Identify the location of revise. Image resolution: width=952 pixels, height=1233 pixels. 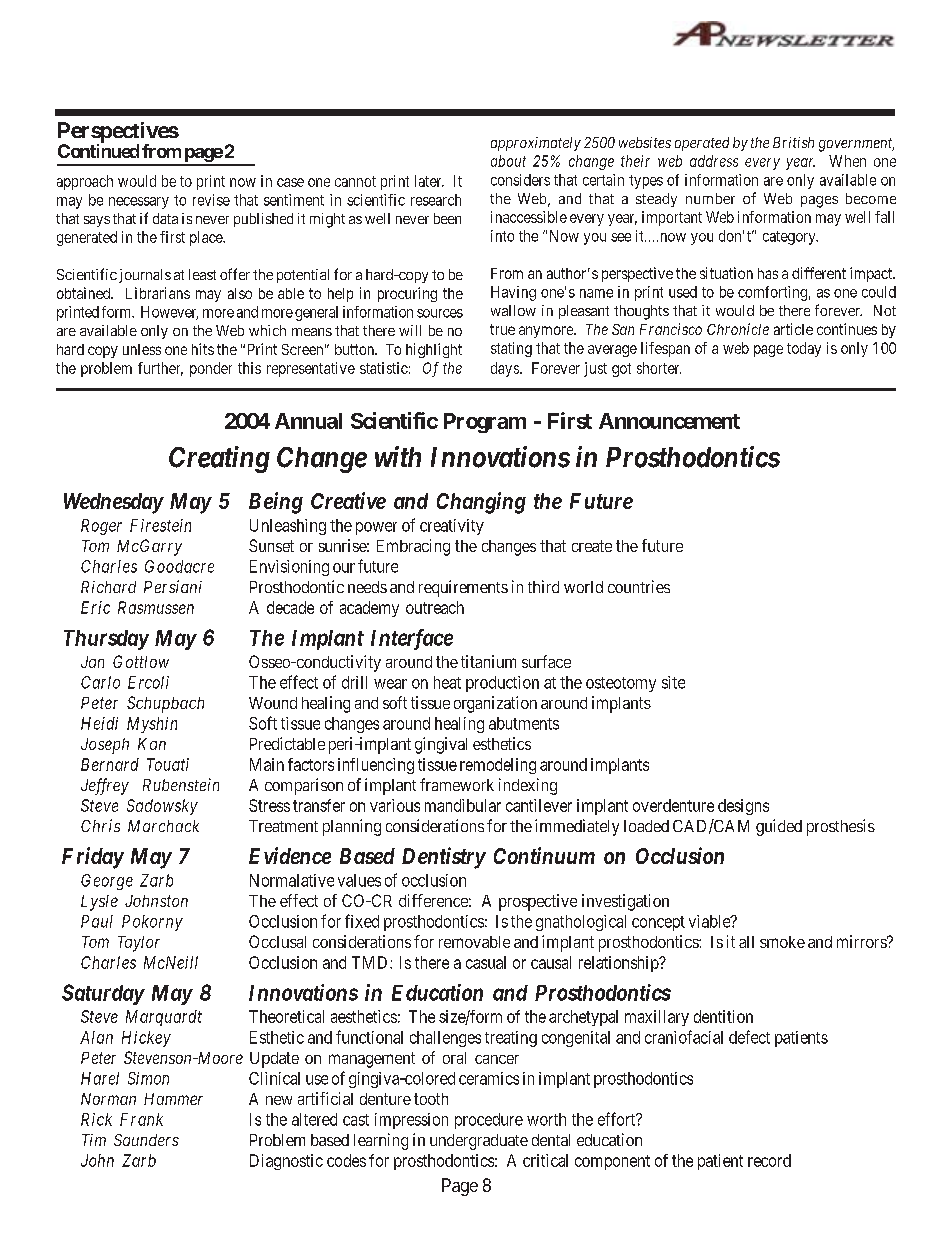
(211, 200).
